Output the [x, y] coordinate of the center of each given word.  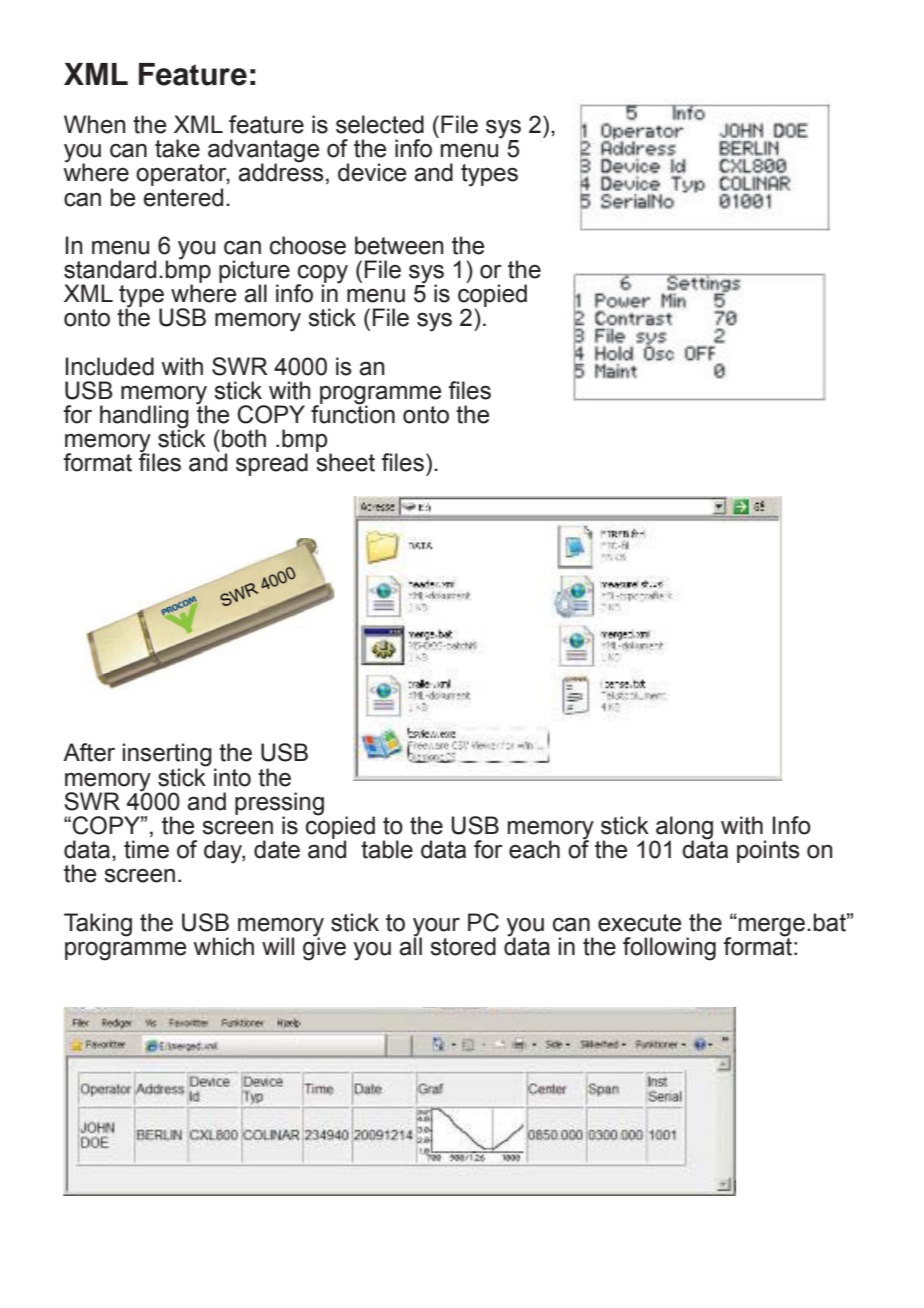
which [224, 946]
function [353, 413]
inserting [167, 756]
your [436, 928]
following [669, 949]
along [683, 828]
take [177, 148]
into [232, 777]
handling [144, 418]
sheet [345, 462]
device [372, 172]
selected [380, 124]
